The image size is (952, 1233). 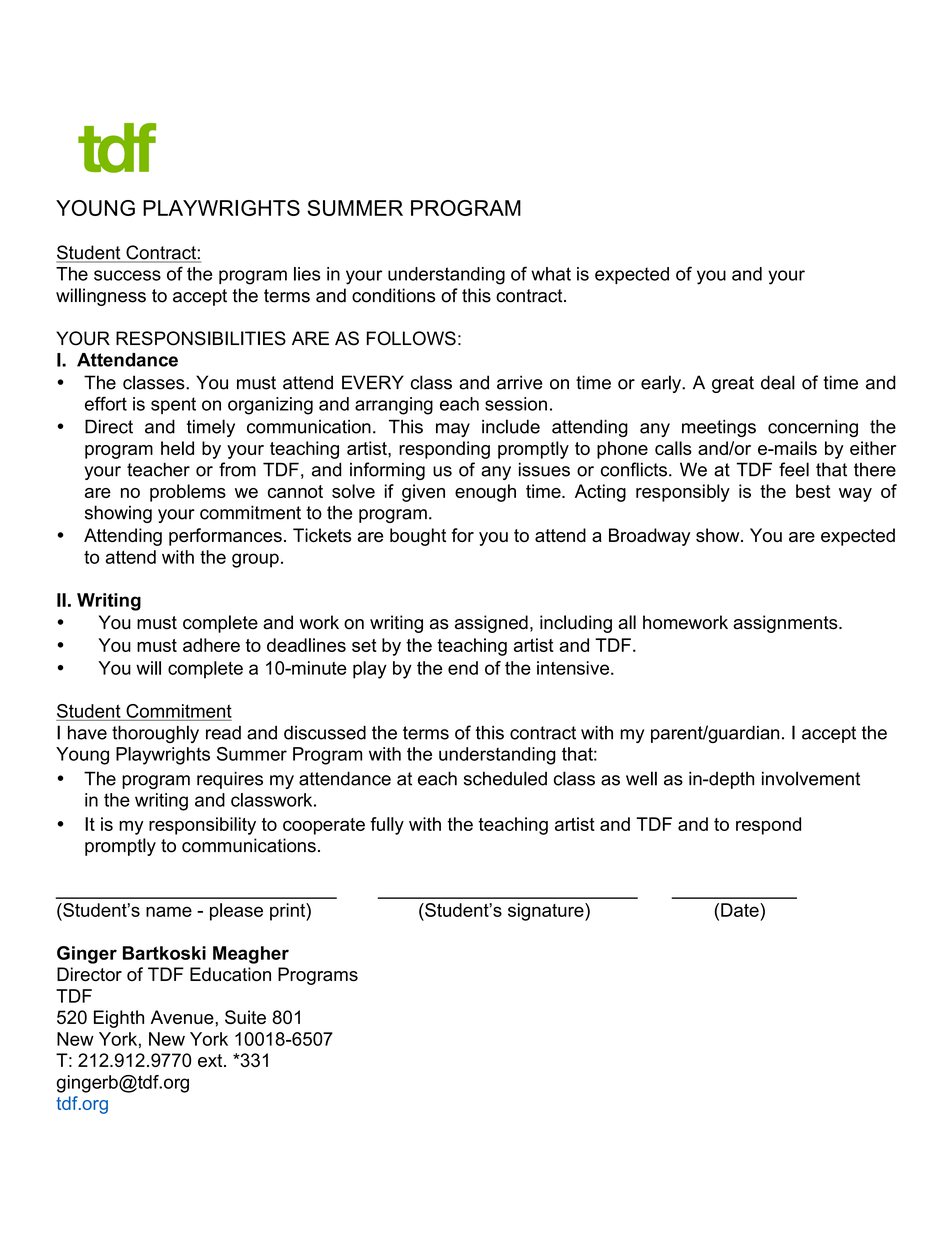 What do you see at coordinates (211, 645) in the page?
I see `adhere` at bounding box center [211, 645].
